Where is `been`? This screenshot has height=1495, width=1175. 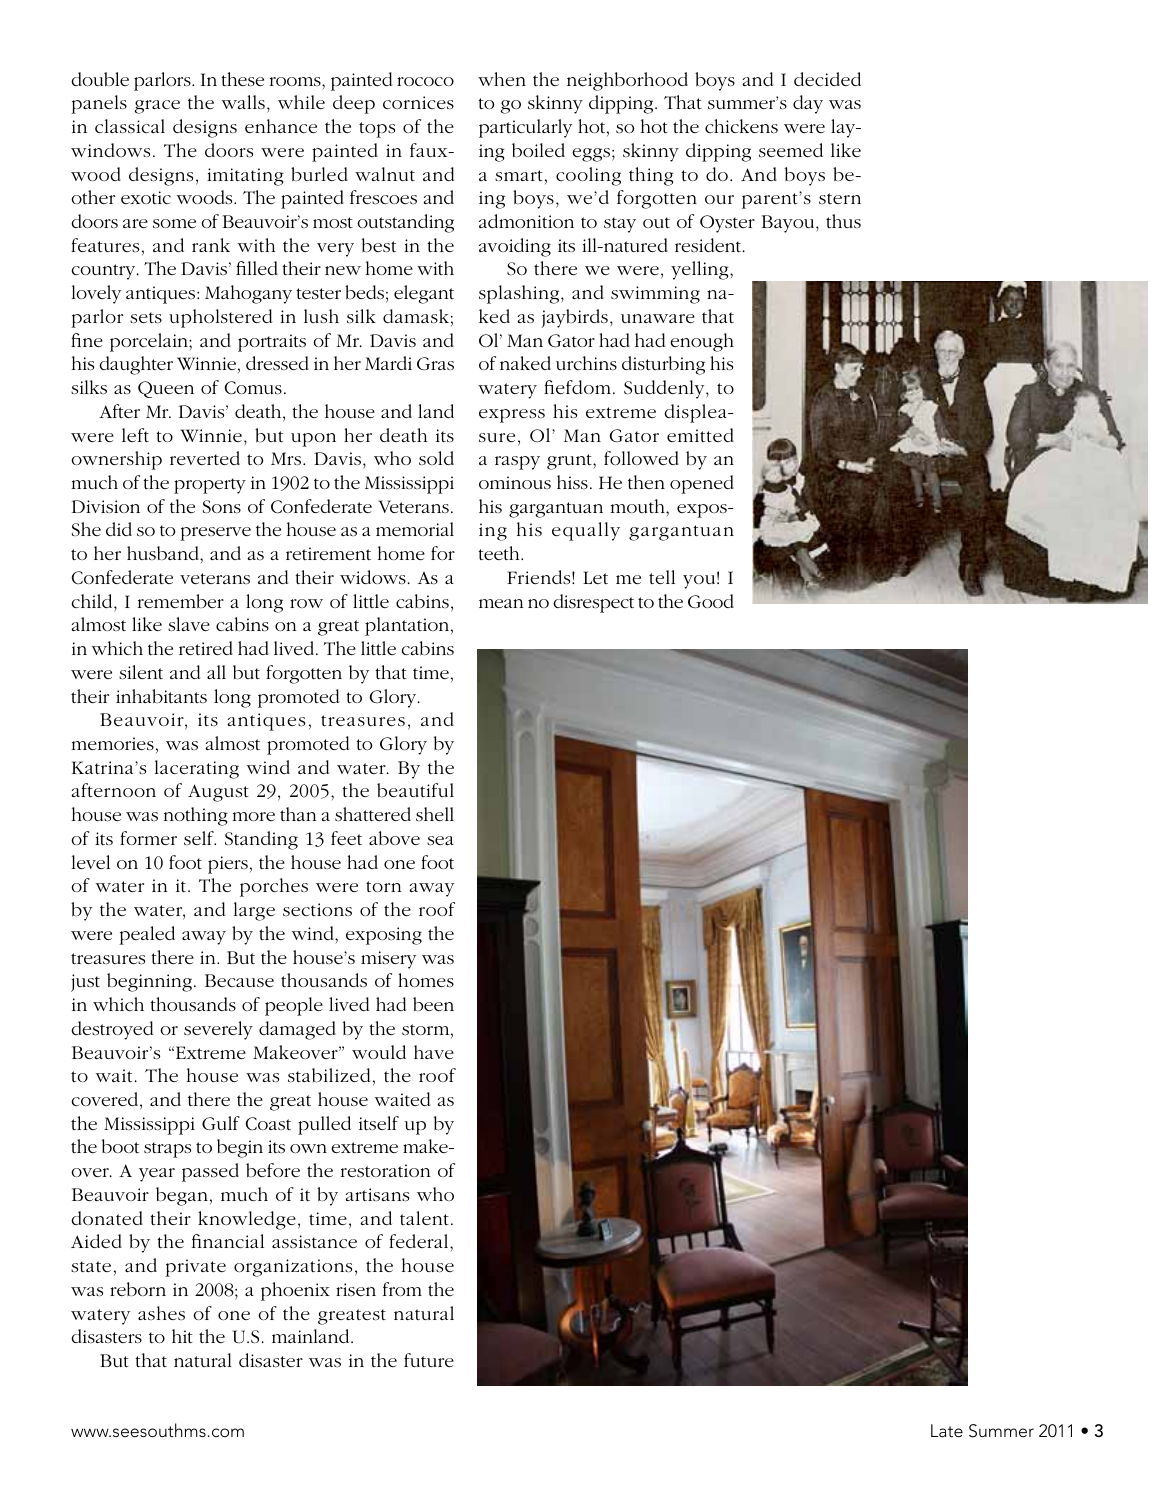 been is located at coordinates (433, 1004).
